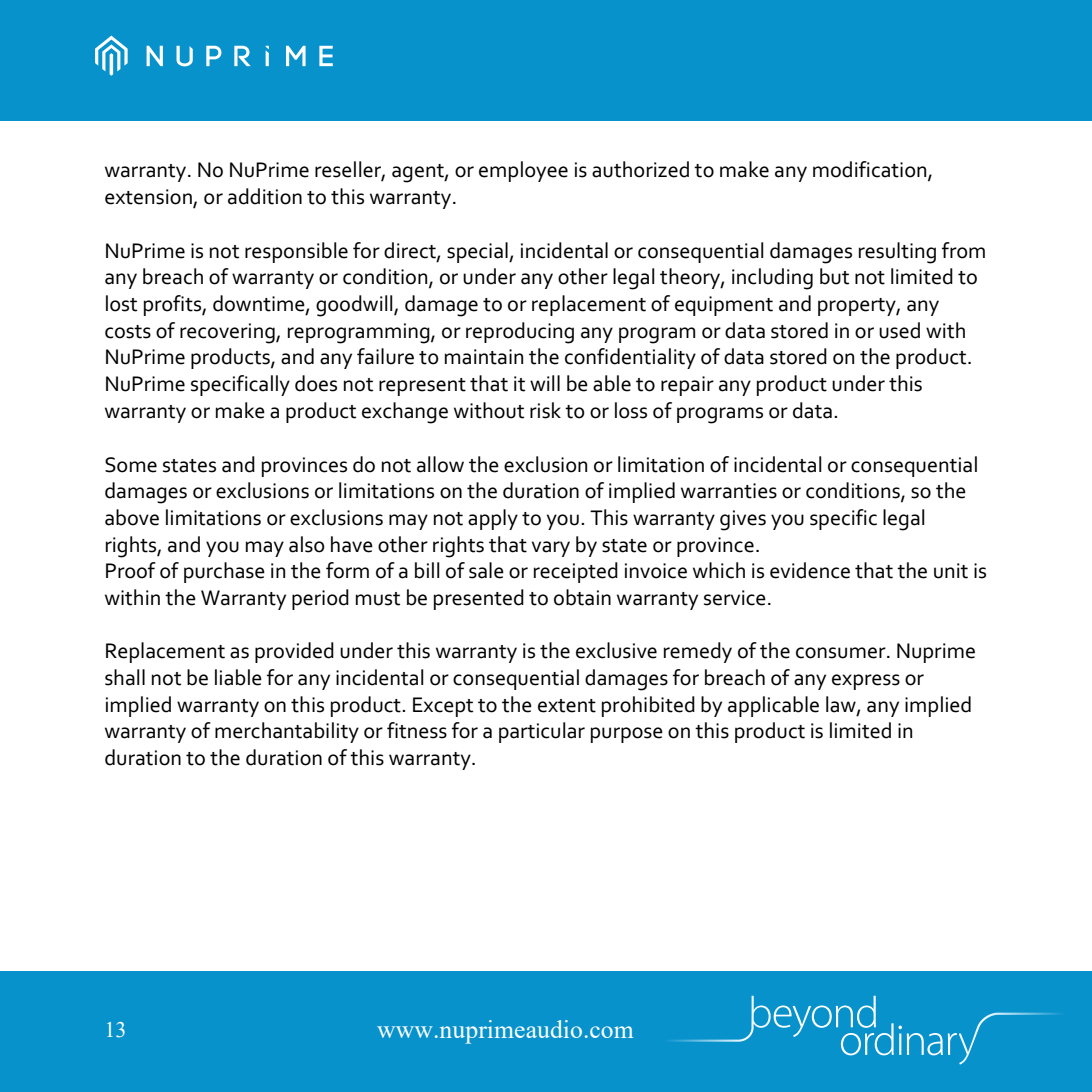  What do you see at coordinates (320, 599) in the screenshot?
I see `period` at bounding box center [320, 599].
